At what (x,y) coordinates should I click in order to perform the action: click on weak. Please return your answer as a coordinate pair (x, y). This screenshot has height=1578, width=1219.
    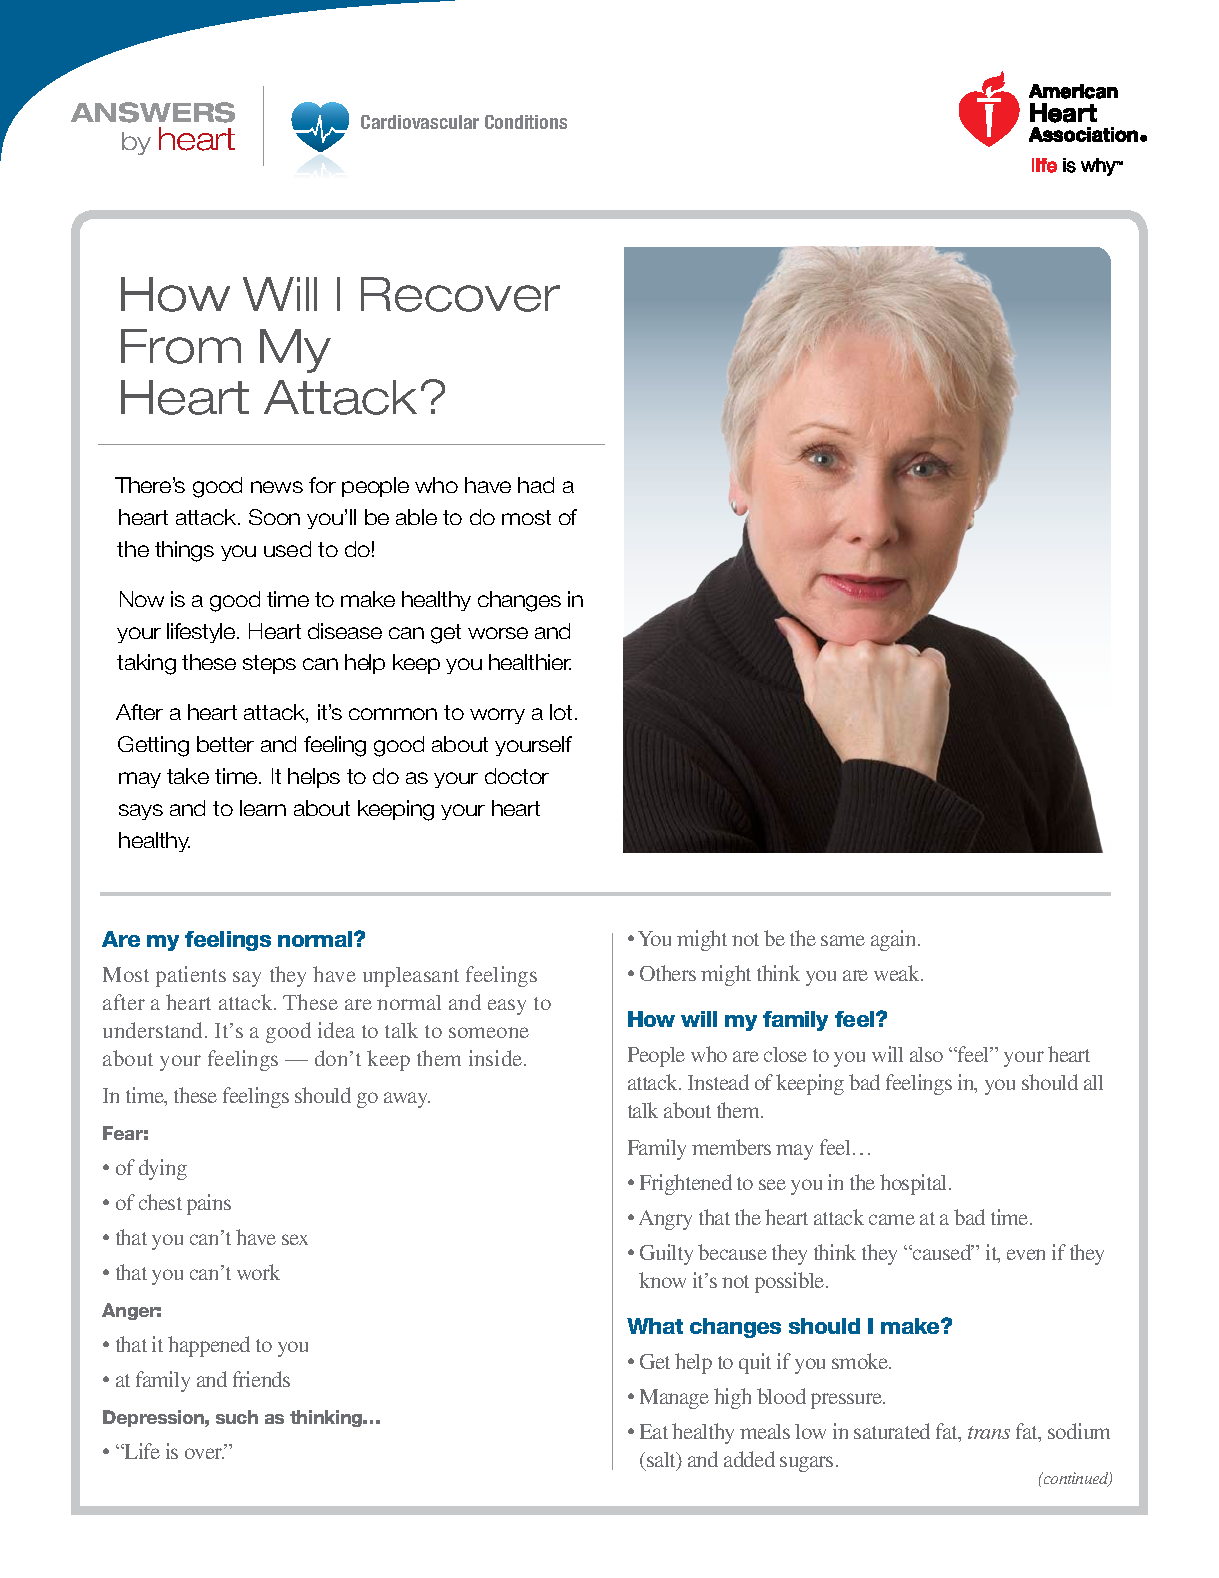
    Looking at the image, I should click on (898, 973).
